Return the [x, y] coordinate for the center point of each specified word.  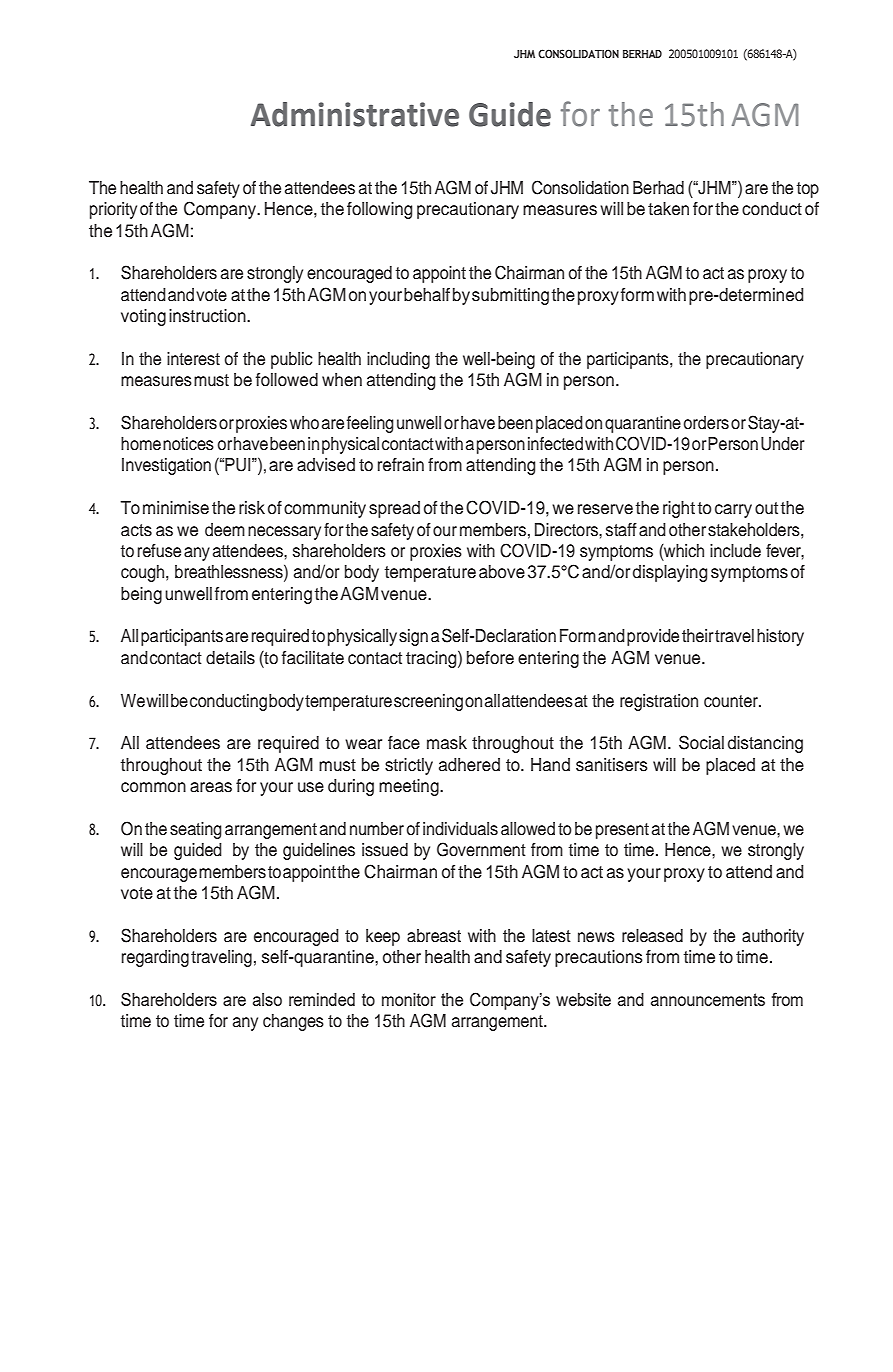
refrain [401, 465]
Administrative [355, 114]
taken [668, 209]
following [379, 210]
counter [732, 701]
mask [447, 743]
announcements [708, 999]
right [679, 509]
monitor [409, 999]
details [230, 658]
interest [193, 359]
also [267, 999]
